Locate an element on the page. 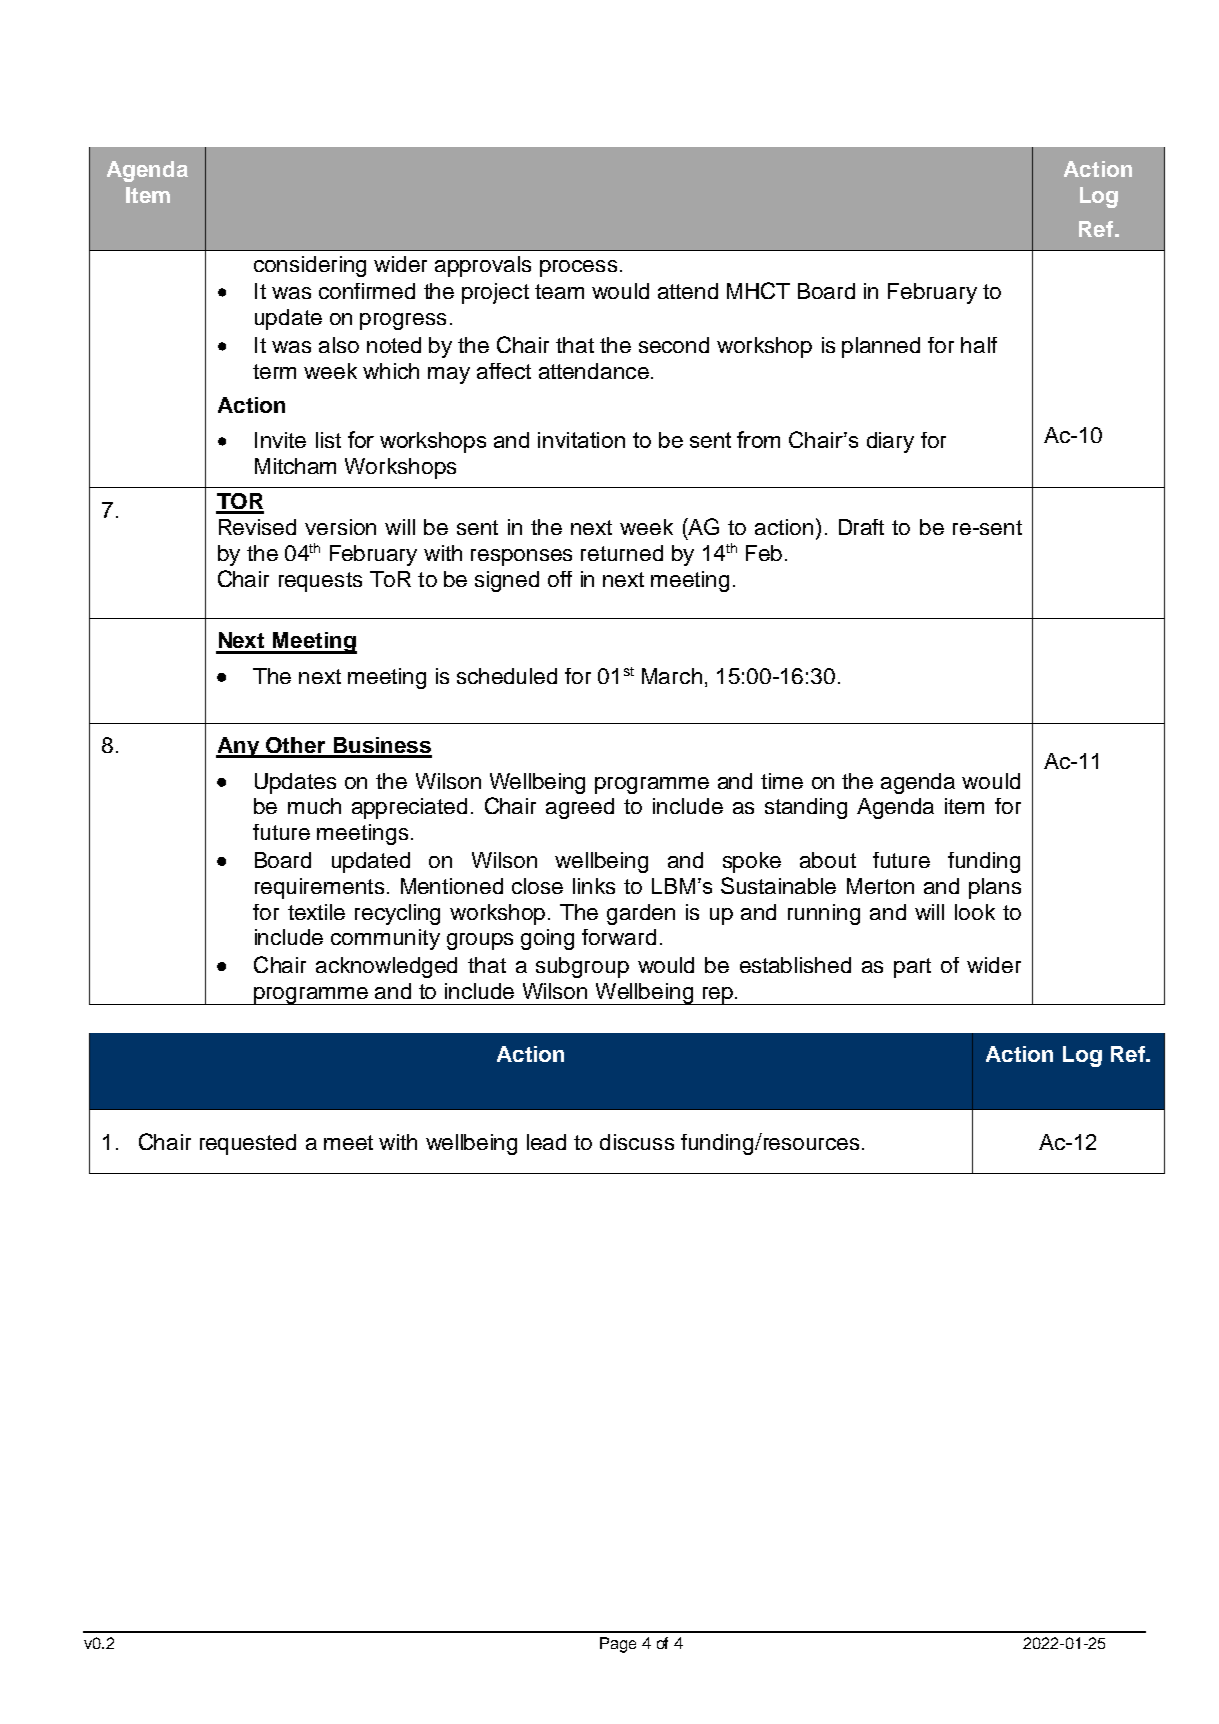 This image has height=1724, width=1219. lead is located at coordinates (546, 1142).
